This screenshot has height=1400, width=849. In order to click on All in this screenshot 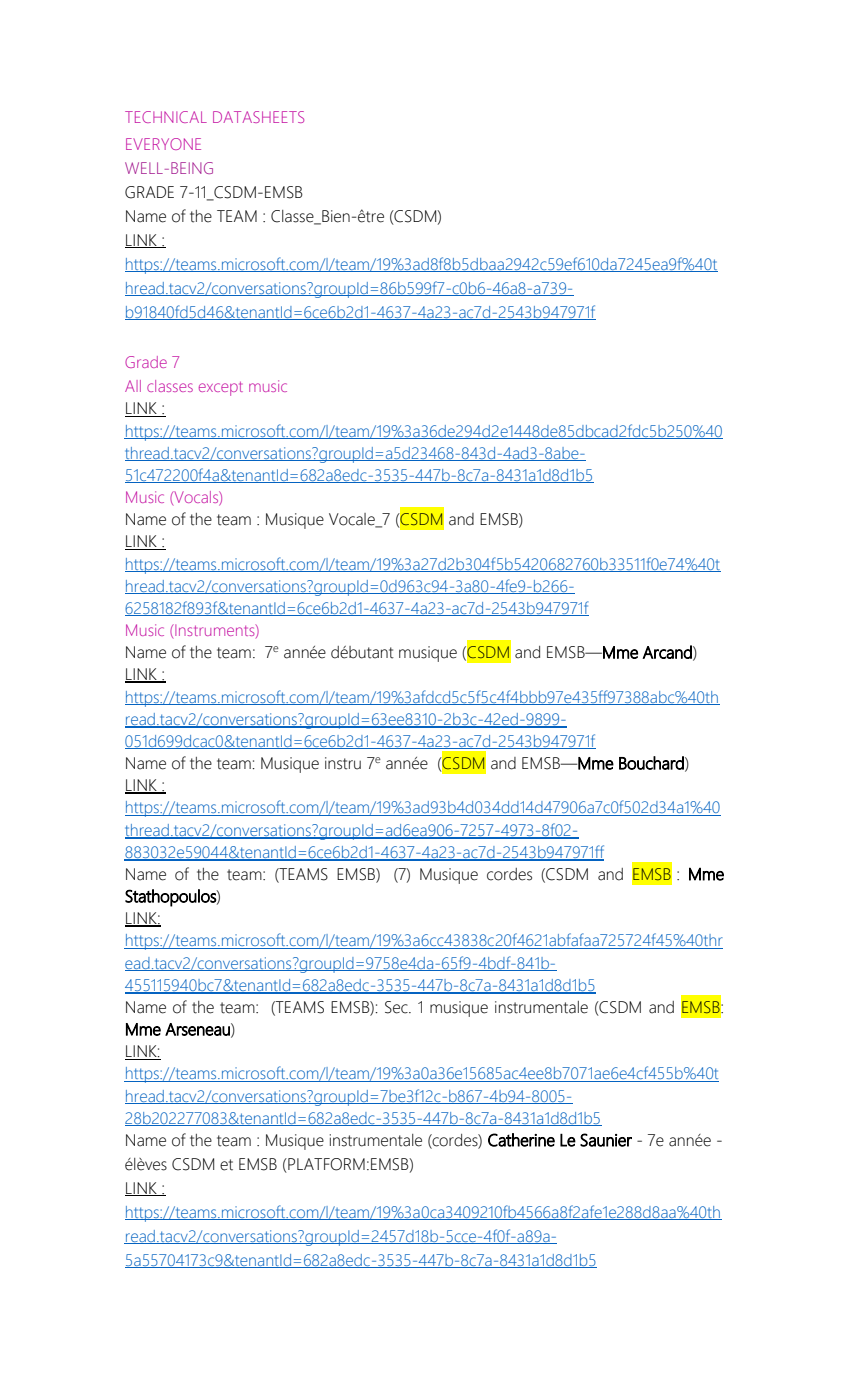, I will do `click(133, 386)`.
